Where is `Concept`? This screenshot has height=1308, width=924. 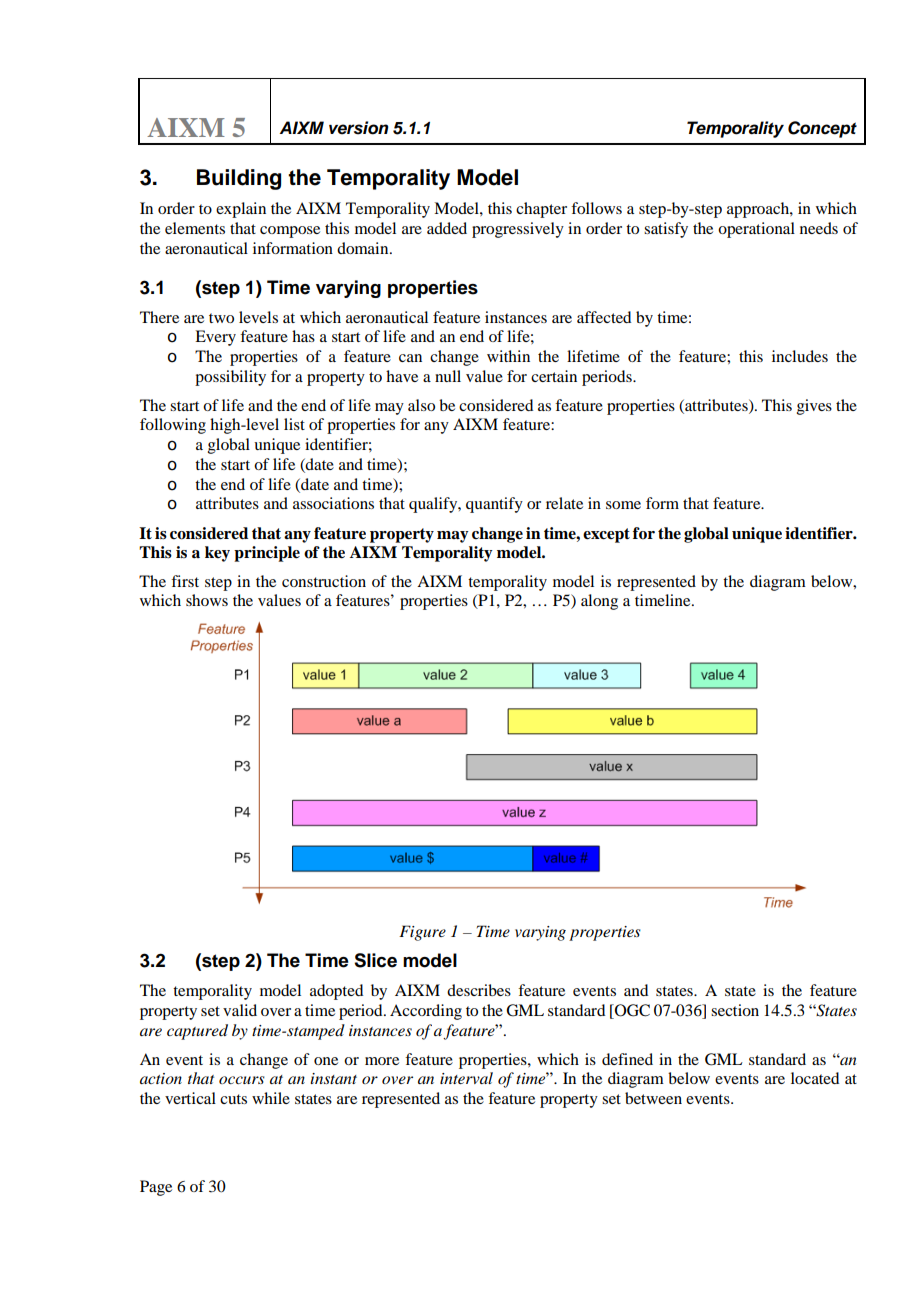 Concept is located at coordinates (822, 129).
